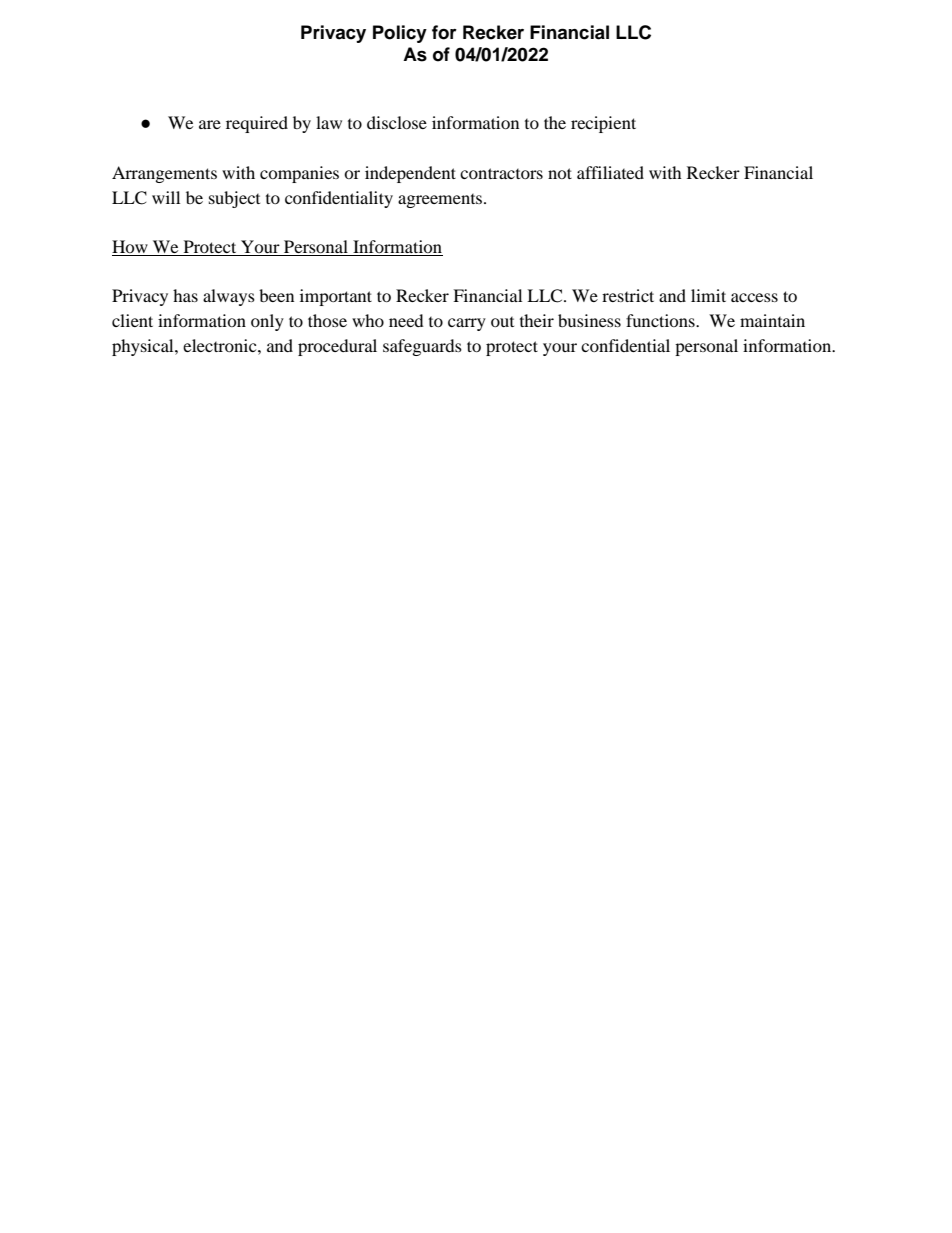 This page has height=1233, width=952. Describe the element at coordinates (397, 122) in the page. I see `disclose` at that location.
